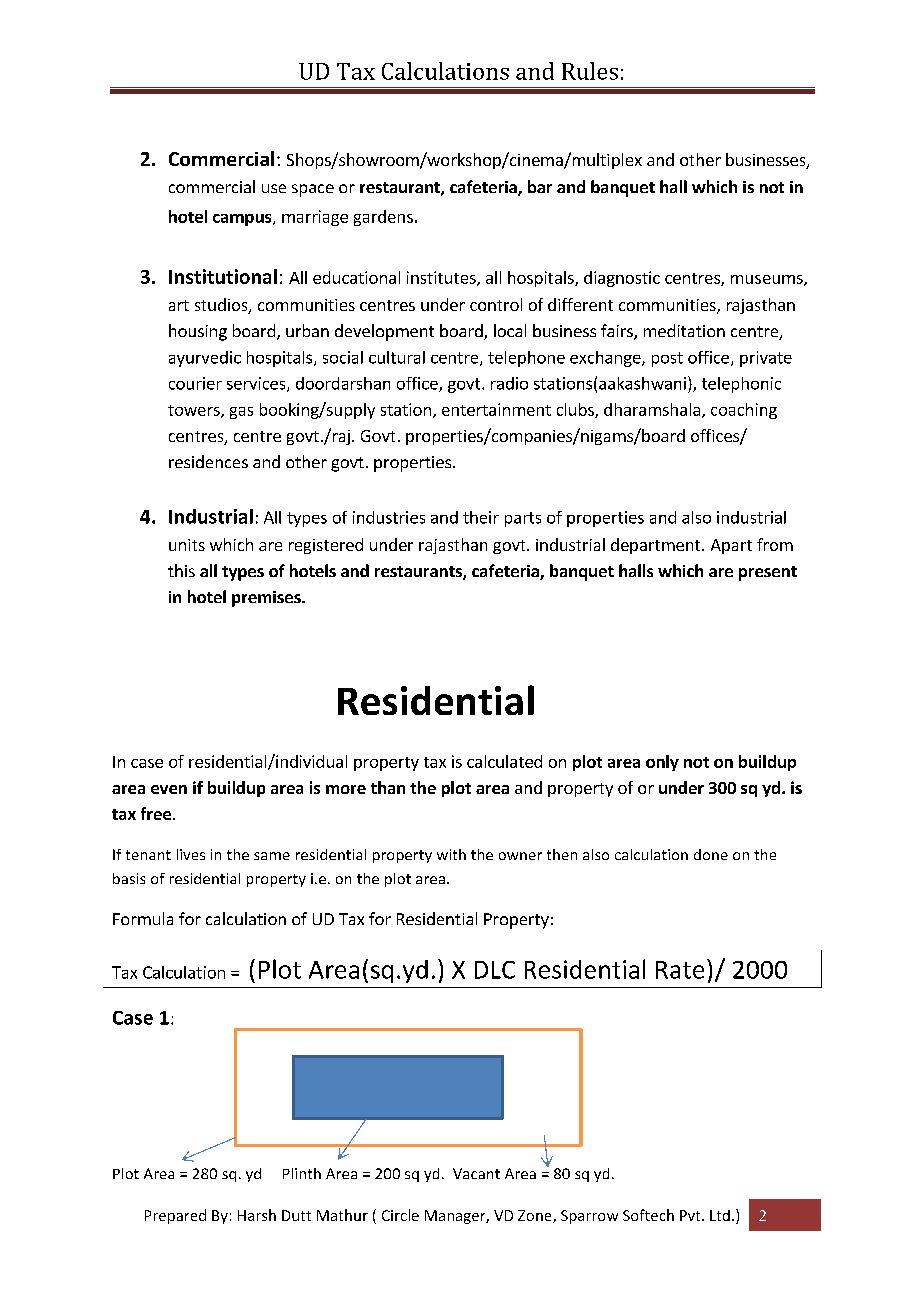 The height and width of the page is (1308, 924). I want to click on with, so click(451, 854).
